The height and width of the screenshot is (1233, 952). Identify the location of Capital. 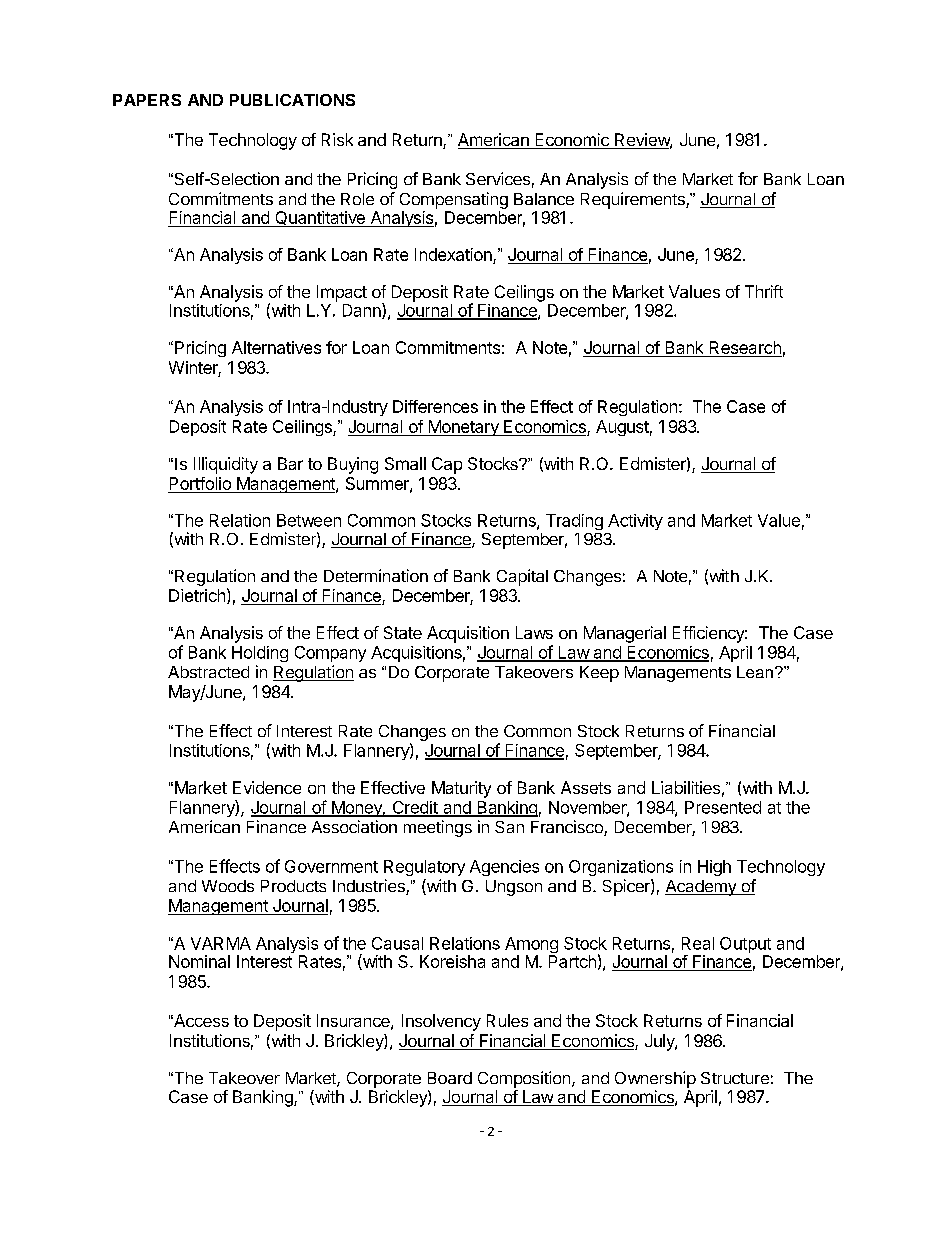
(522, 577).
